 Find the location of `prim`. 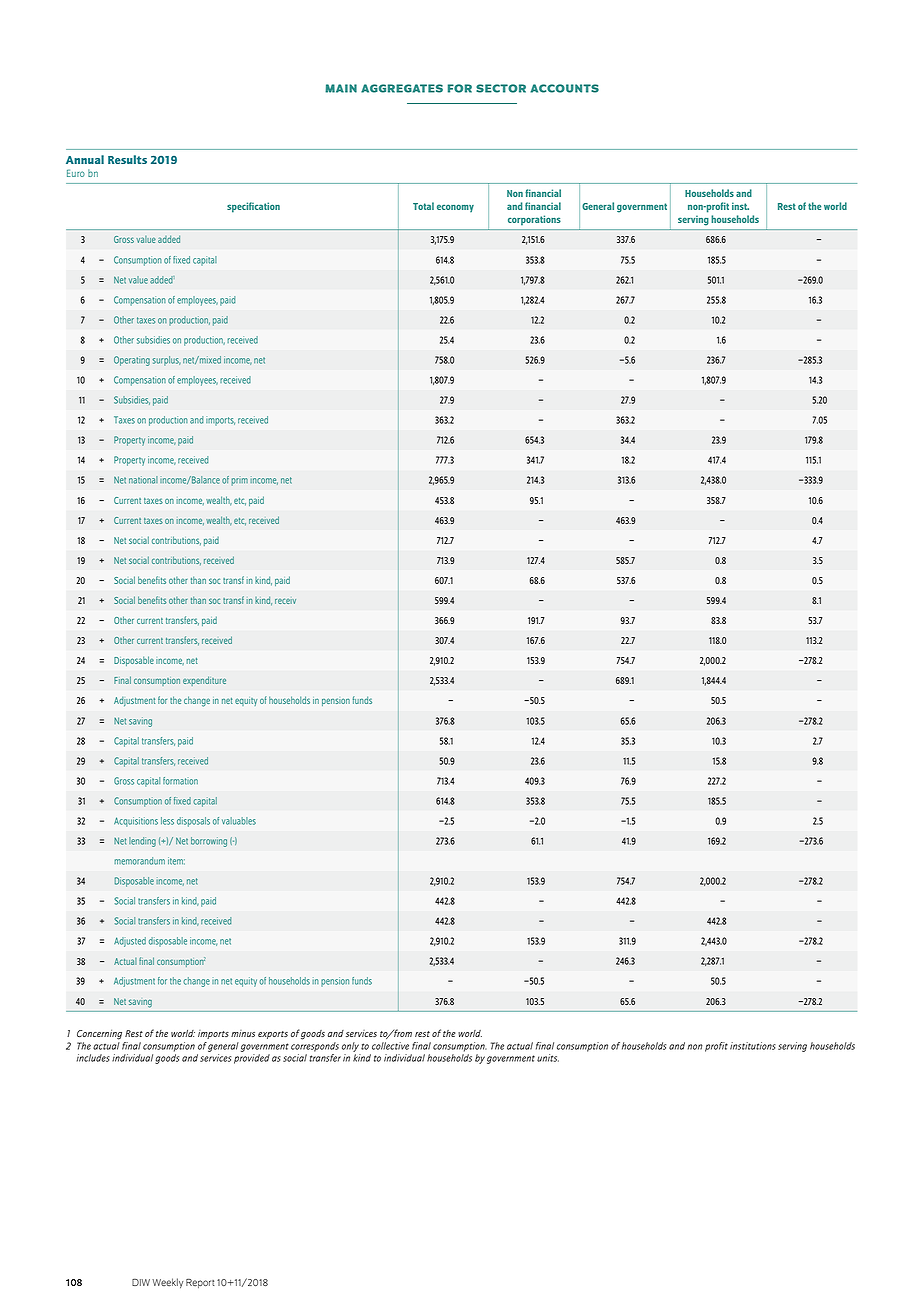

prim is located at coordinates (240, 482).
